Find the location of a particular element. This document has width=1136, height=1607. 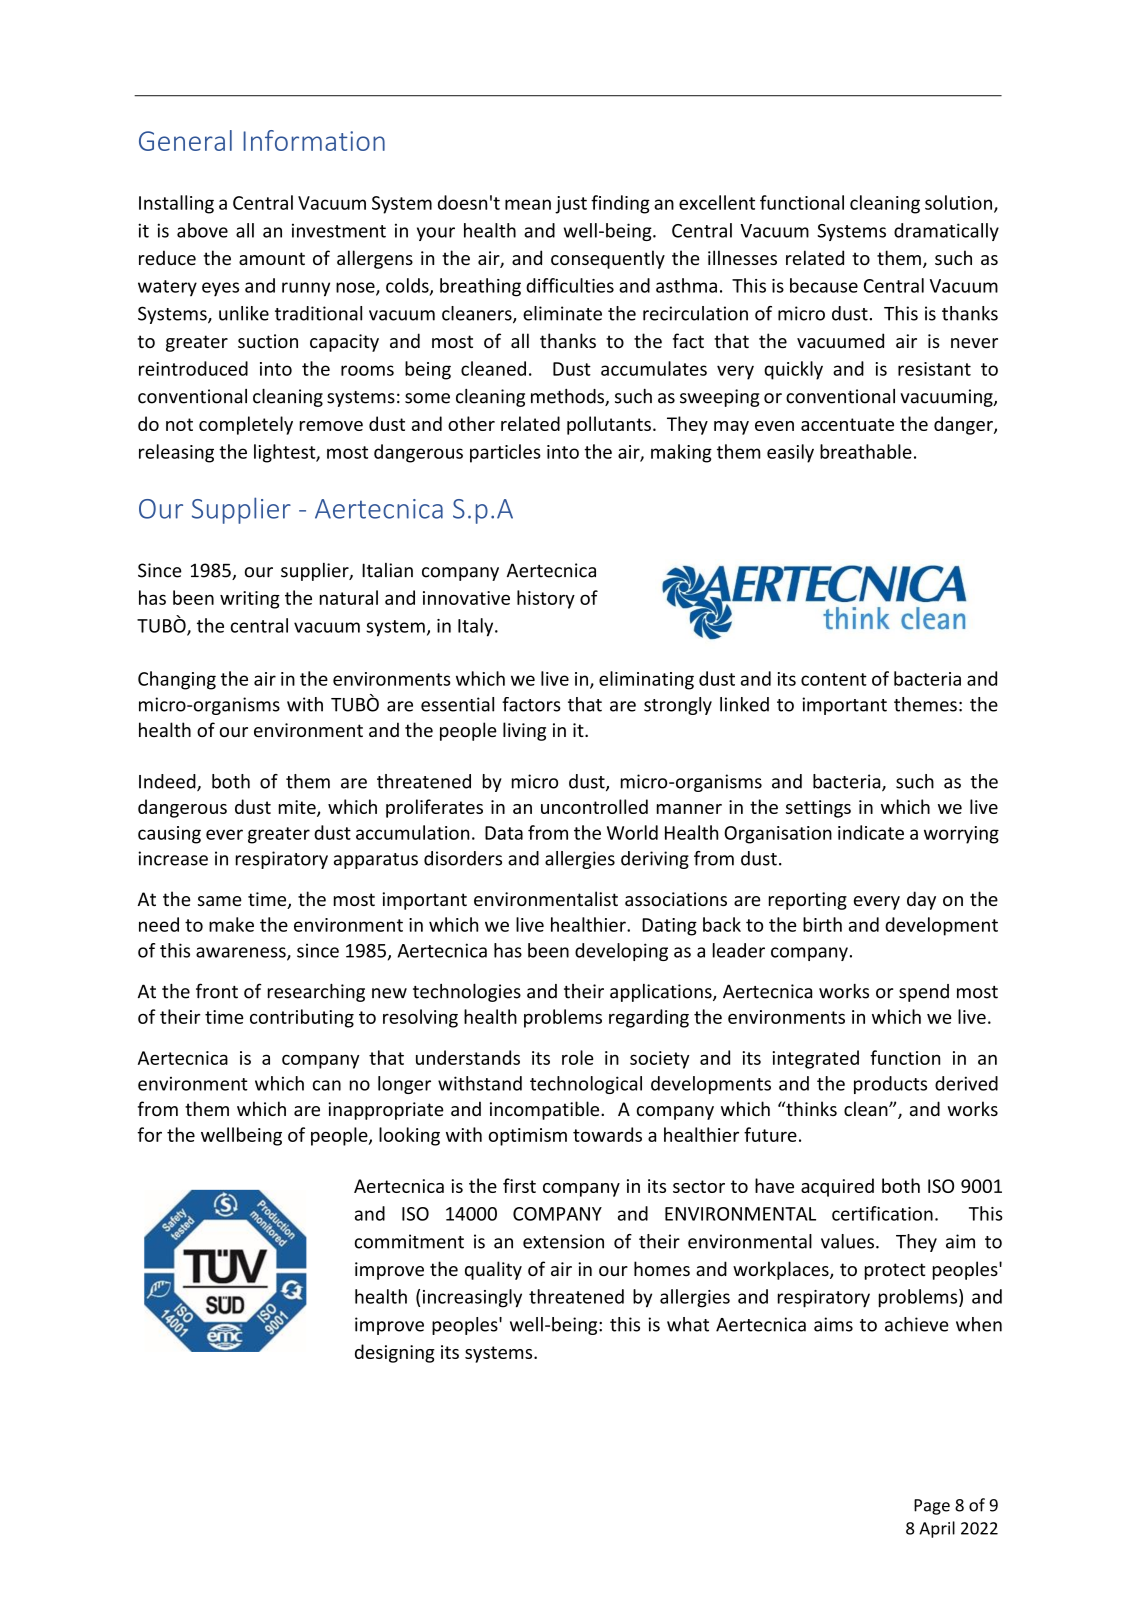

solution is located at coordinates (958, 202).
